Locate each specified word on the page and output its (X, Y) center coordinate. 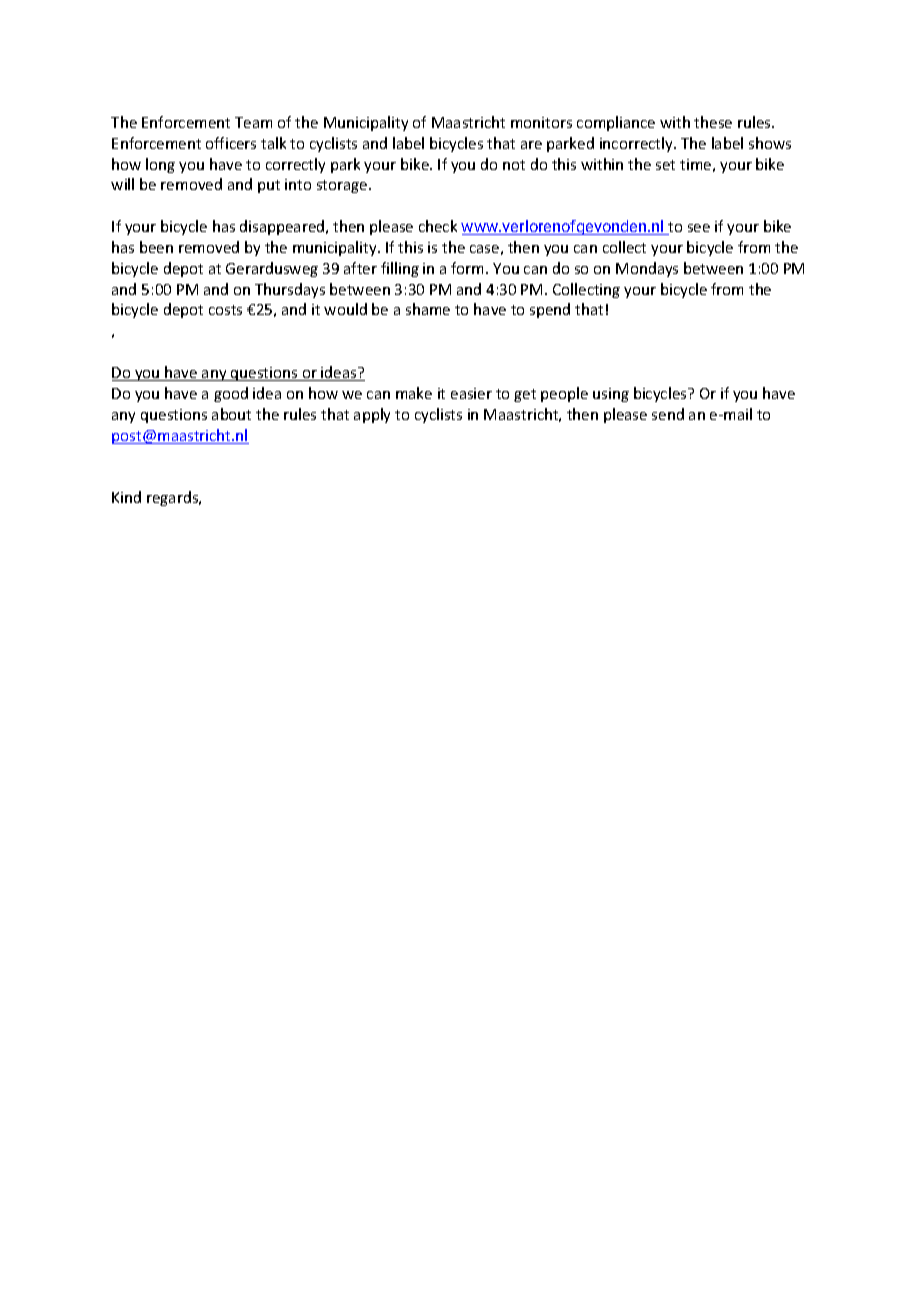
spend (550, 310)
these (713, 122)
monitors (541, 122)
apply (372, 415)
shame (428, 309)
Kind (126, 497)
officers (231, 143)
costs (225, 310)
